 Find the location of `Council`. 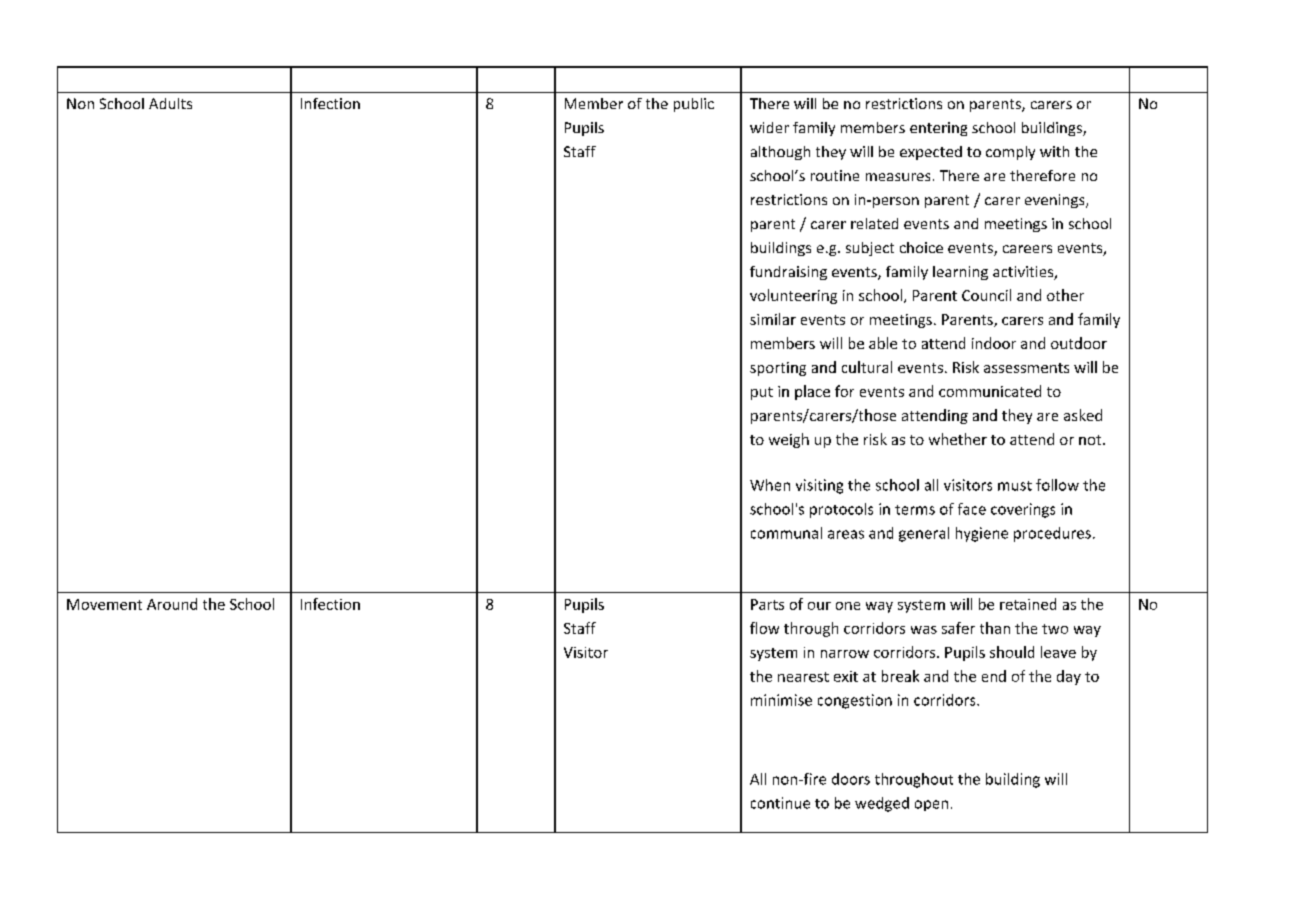

Council is located at coordinates (986, 295).
